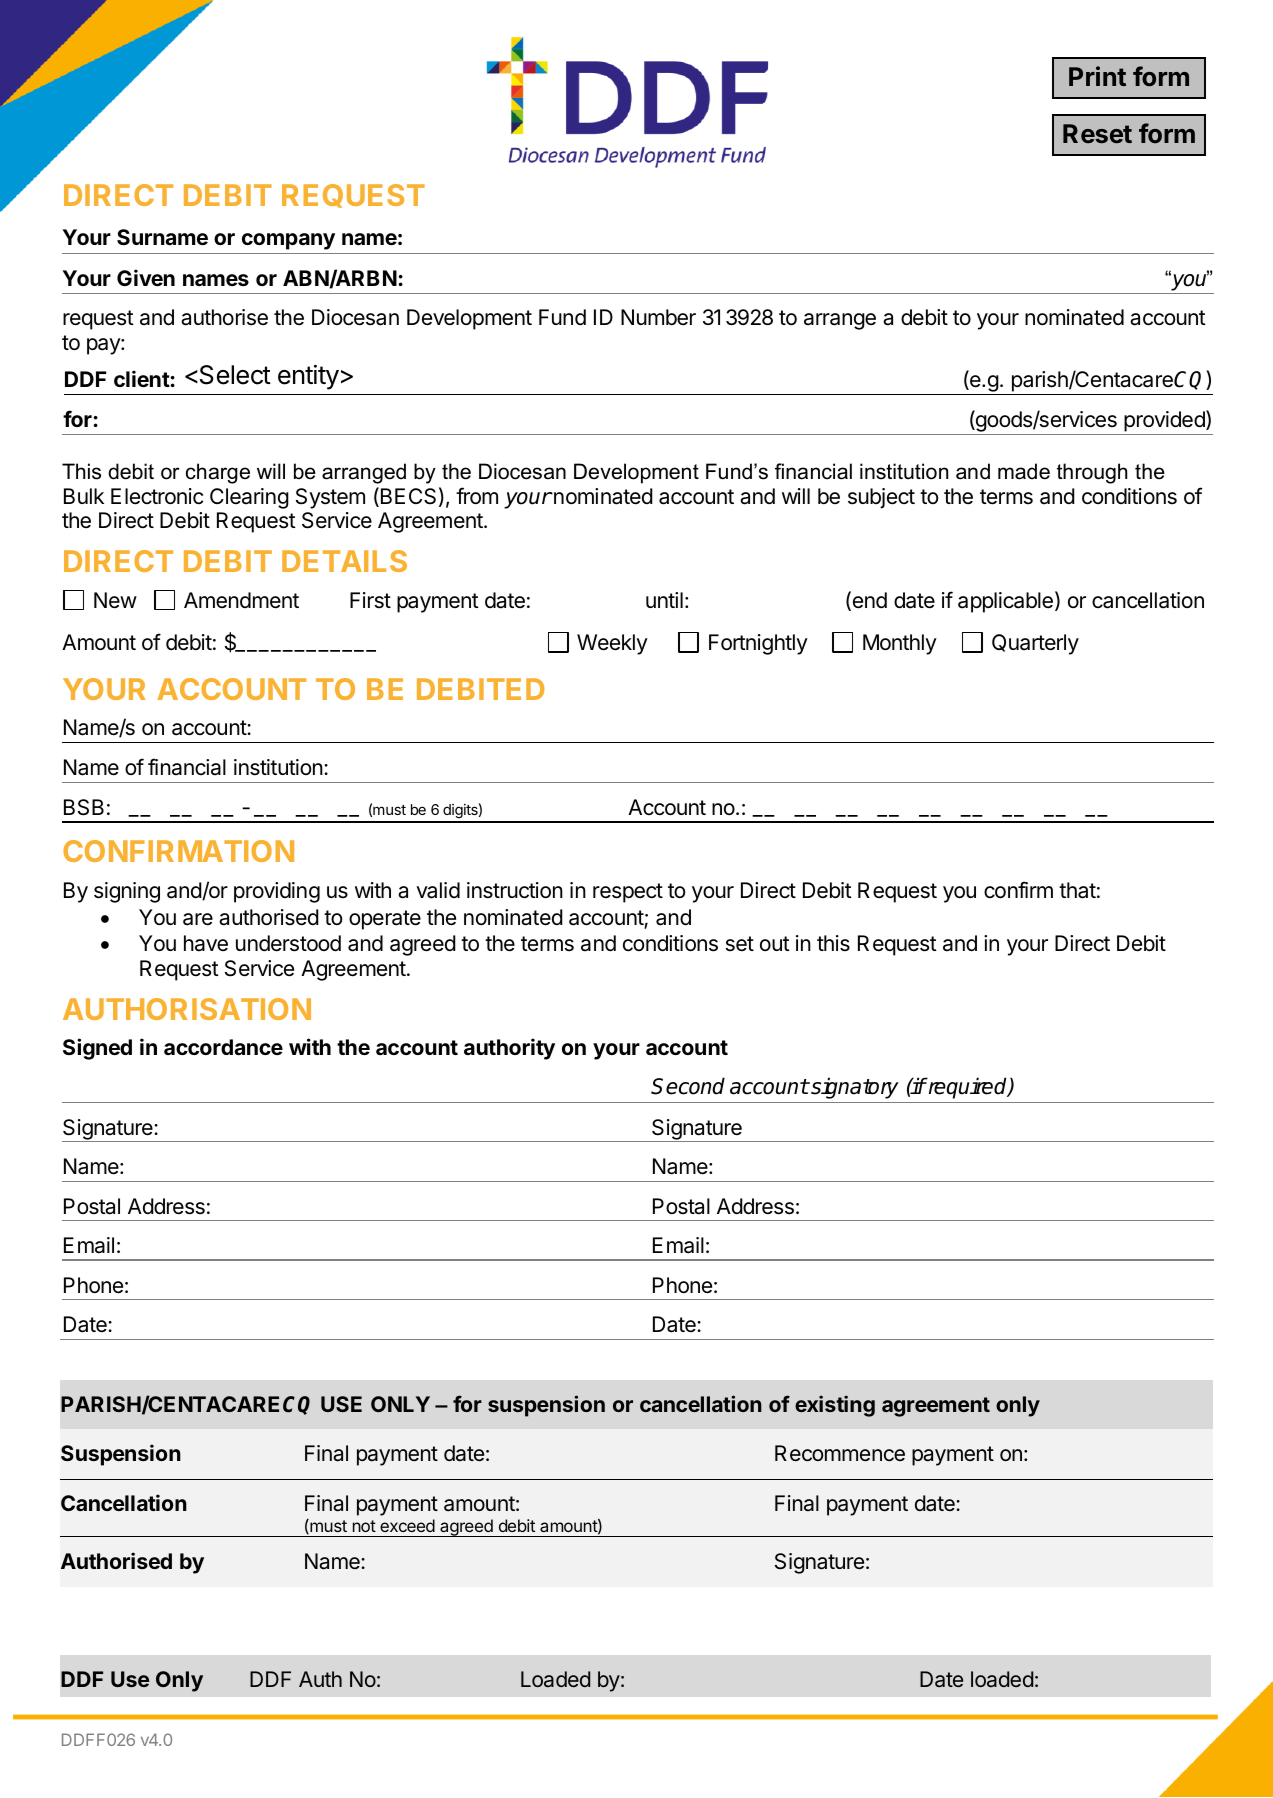  What do you see at coordinates (1077, 890) in the screenshot?
I see `that` at bounding box center [1077, 890].
